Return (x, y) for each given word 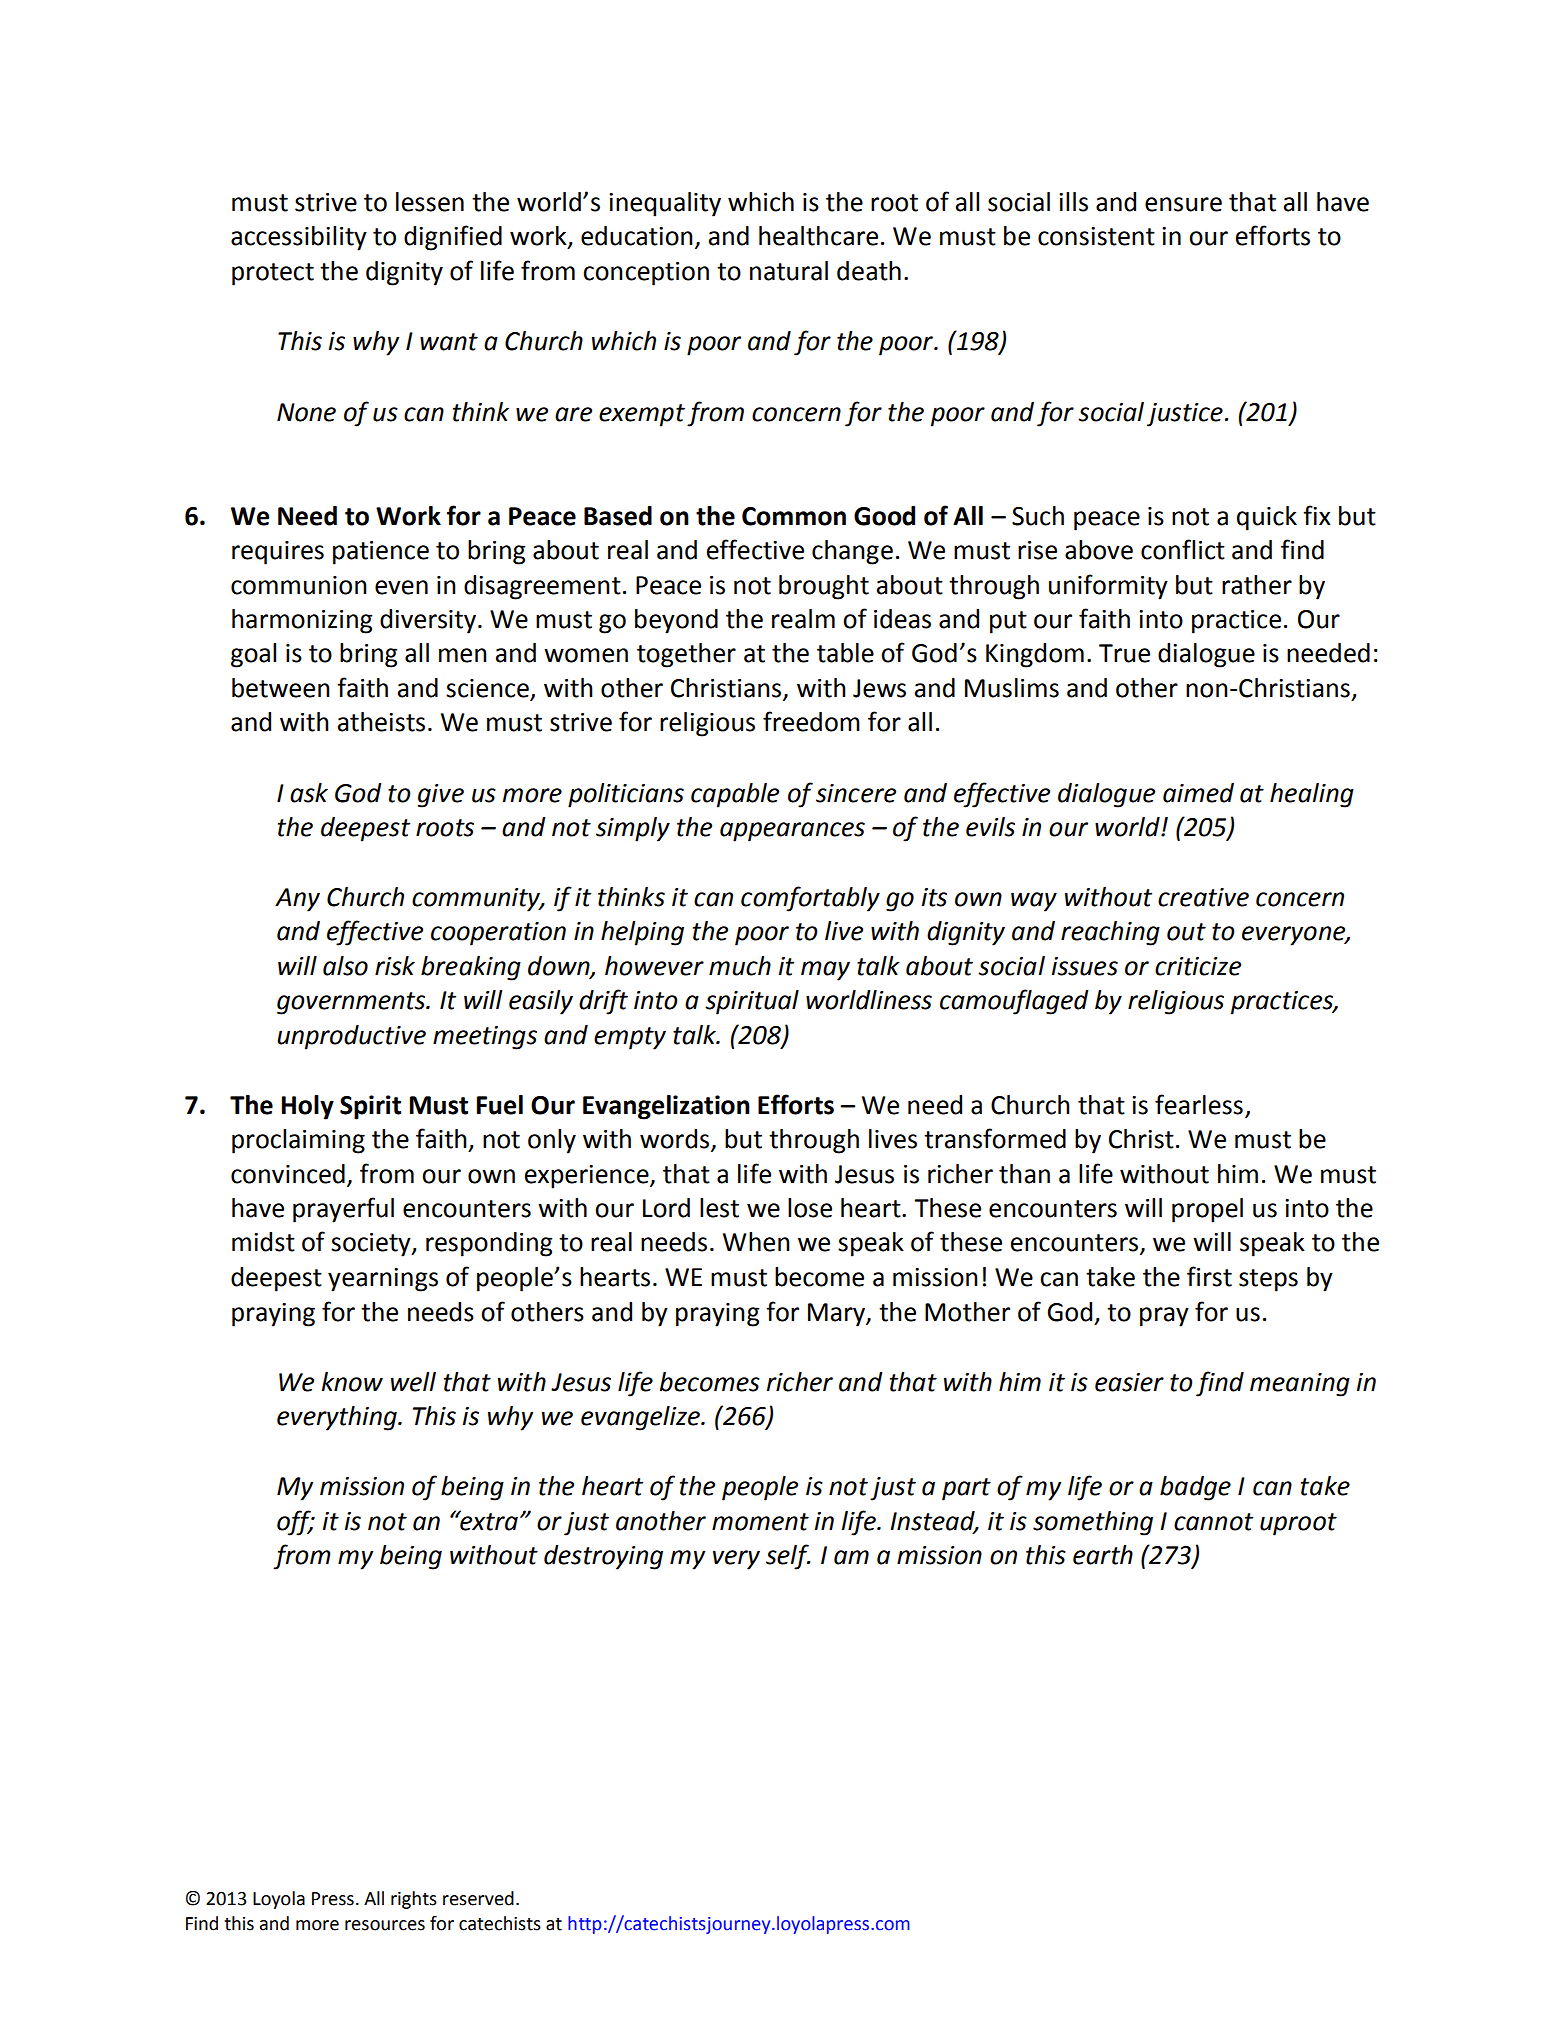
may (825, 971)
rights (414, 1900)
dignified (453, 238)
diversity (429, 621)
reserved (478, 1898)
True (1124, 653)
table (845, 653)
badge (1195, 1488)
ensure (1183, 204)
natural (789, 271)
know (352, 1382)
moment (760, 1522)
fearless (1199, 1104)
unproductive (351, 1037)
